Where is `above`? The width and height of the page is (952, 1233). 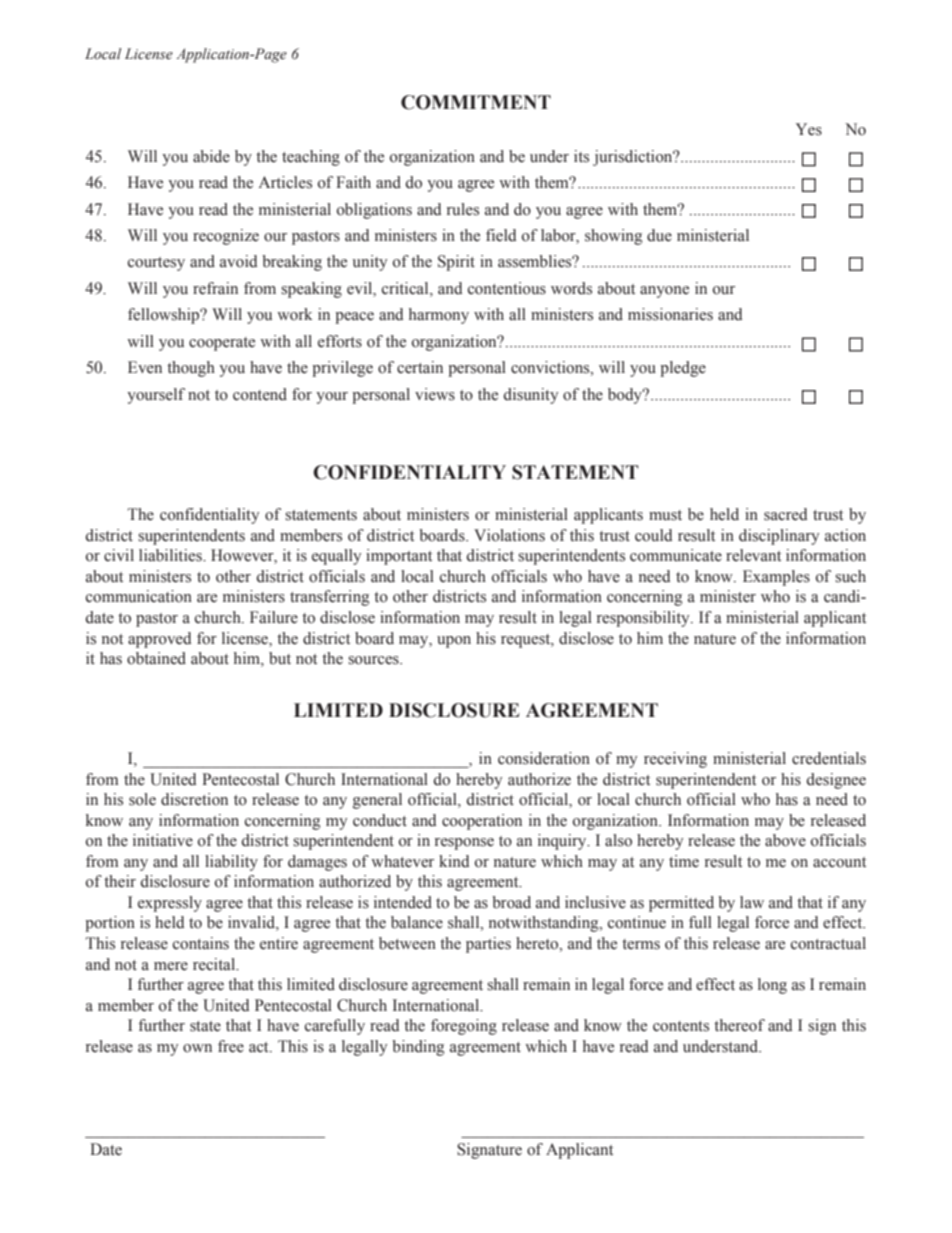 above is located at coordinates (785, 840).
